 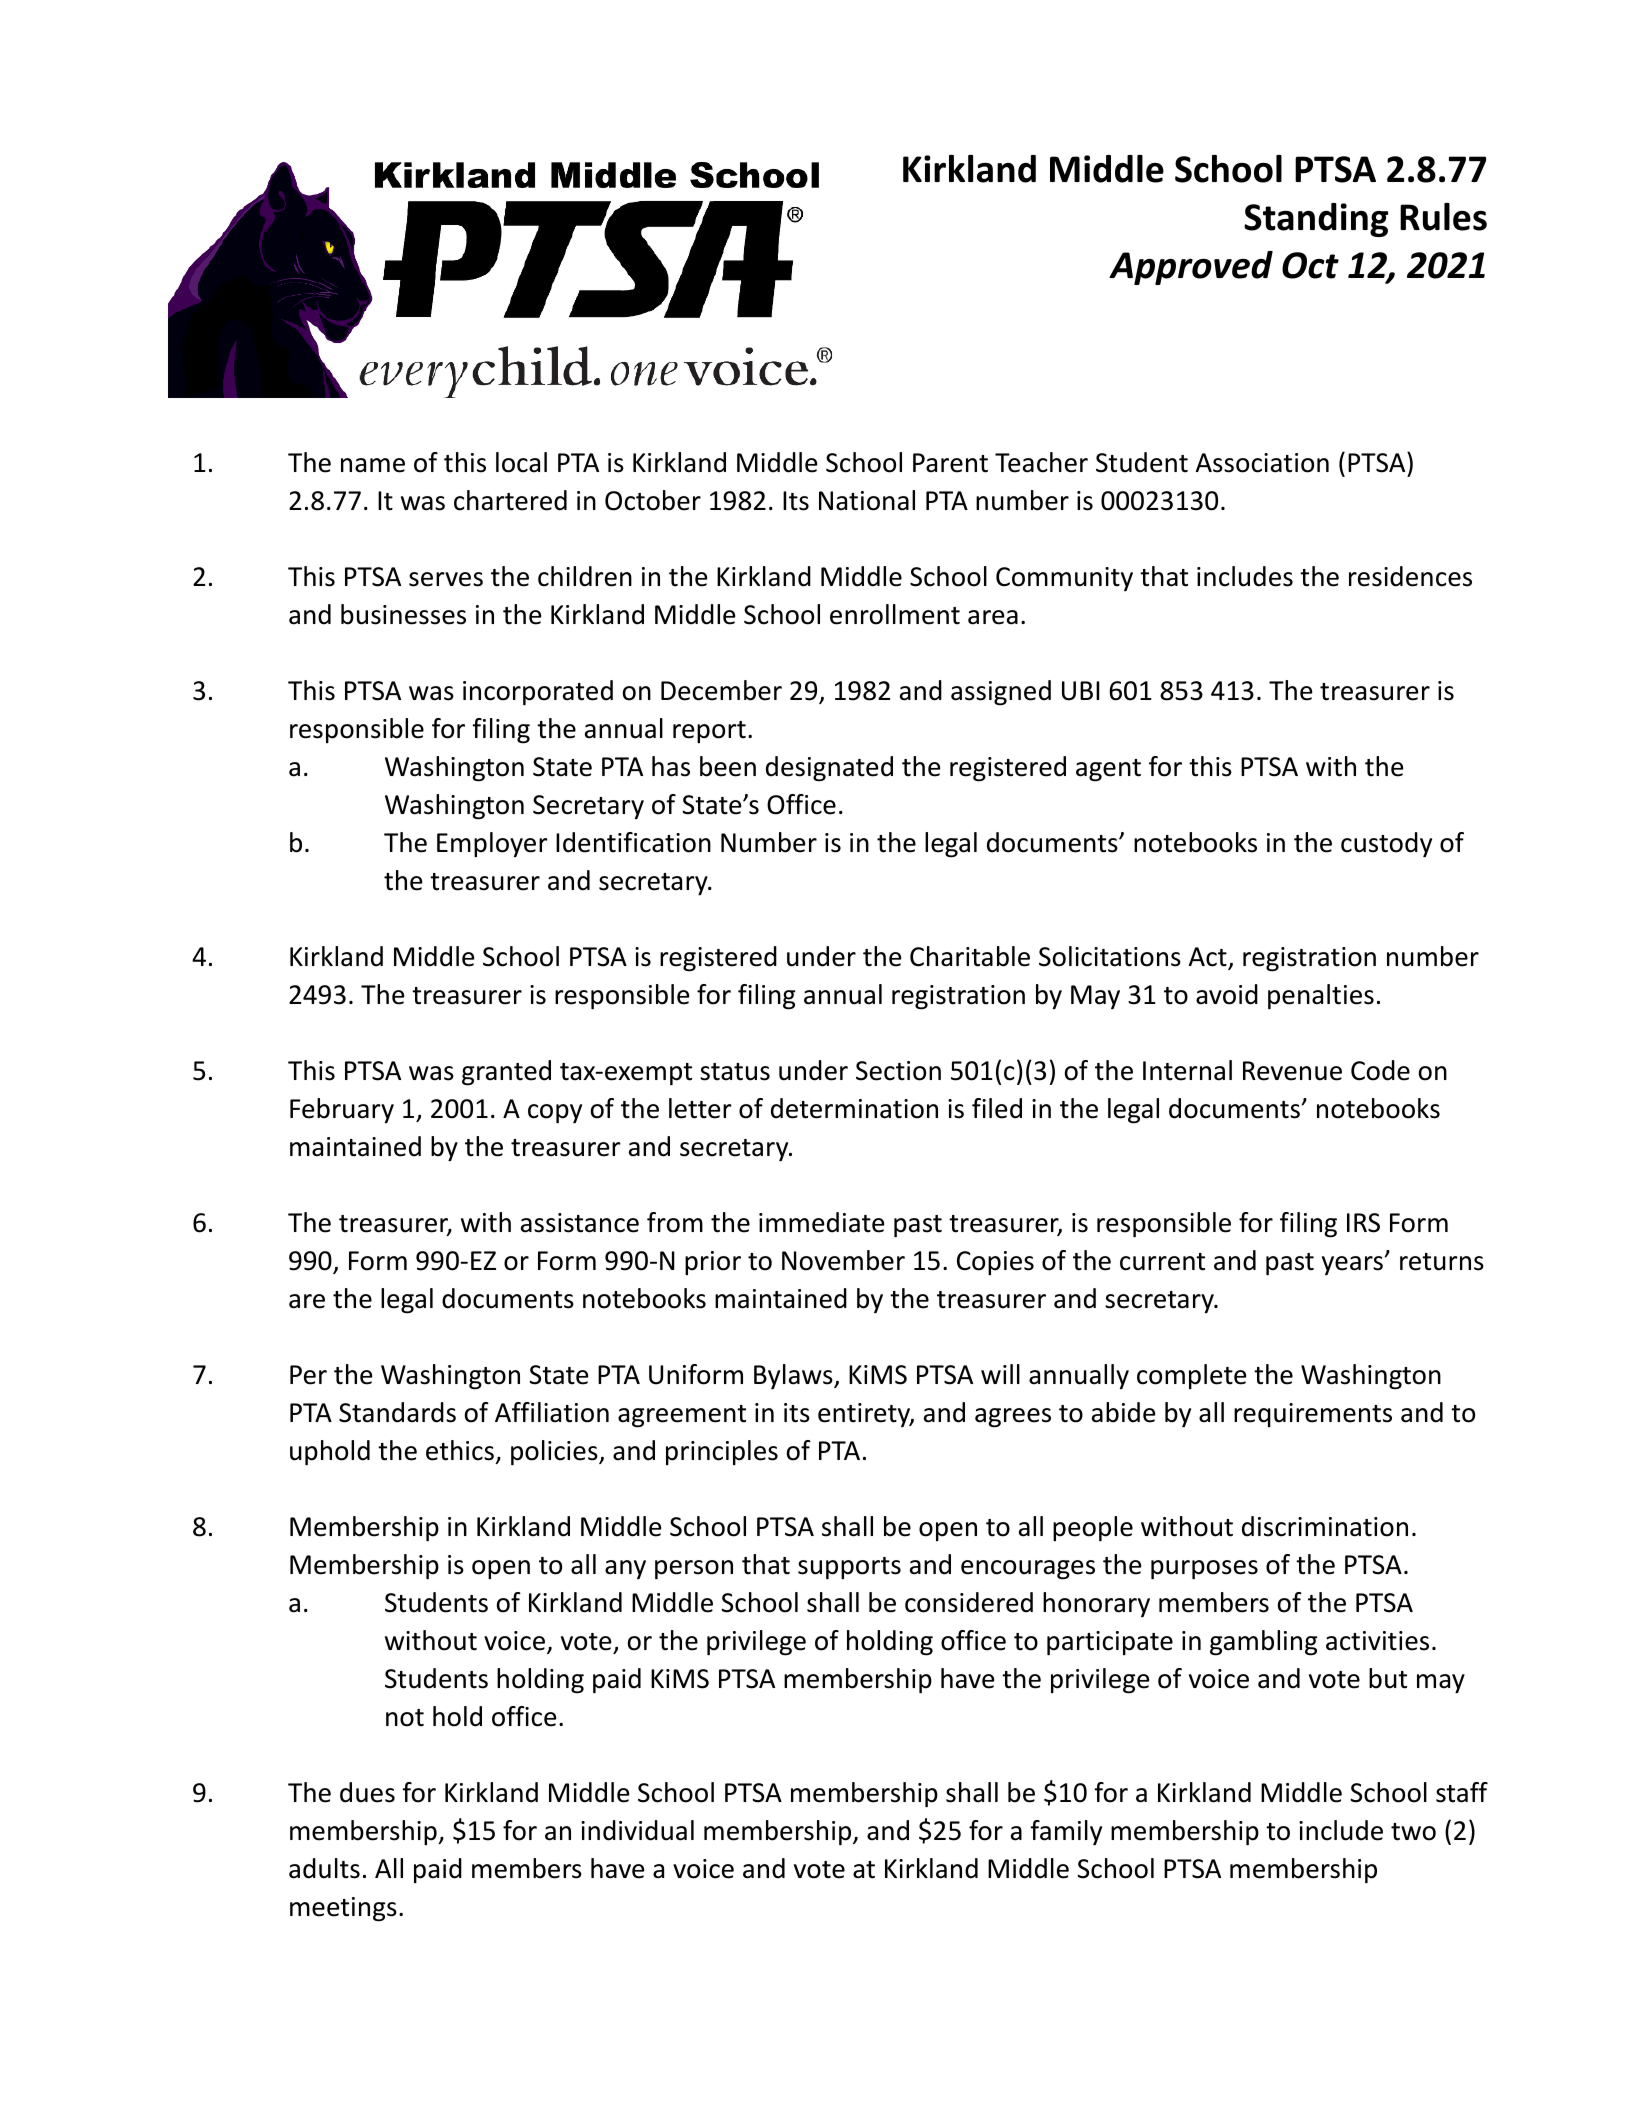 I want to click on enrollment, so click(x=895, y=614).
